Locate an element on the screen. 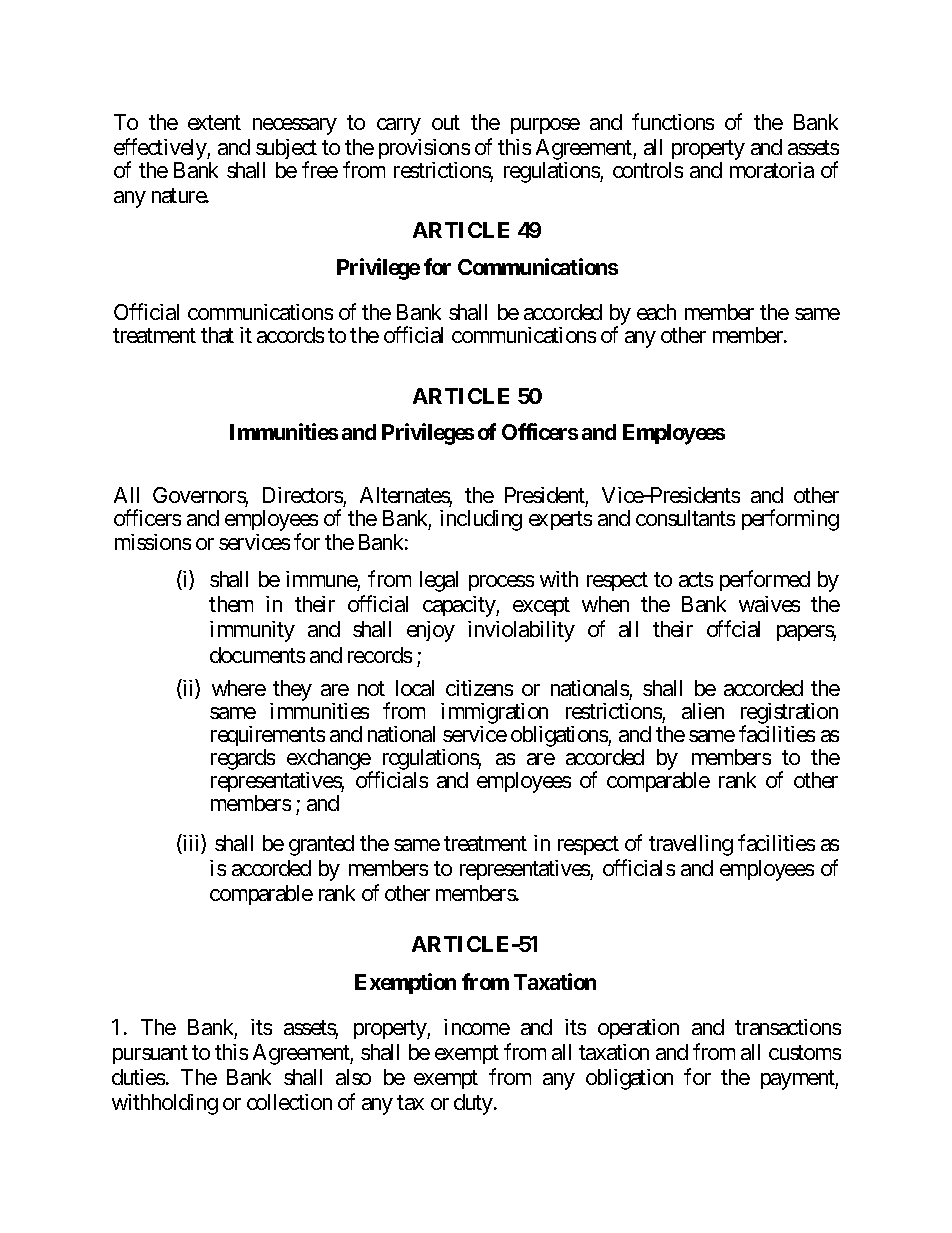  including is located at coordinates (481, 520).
